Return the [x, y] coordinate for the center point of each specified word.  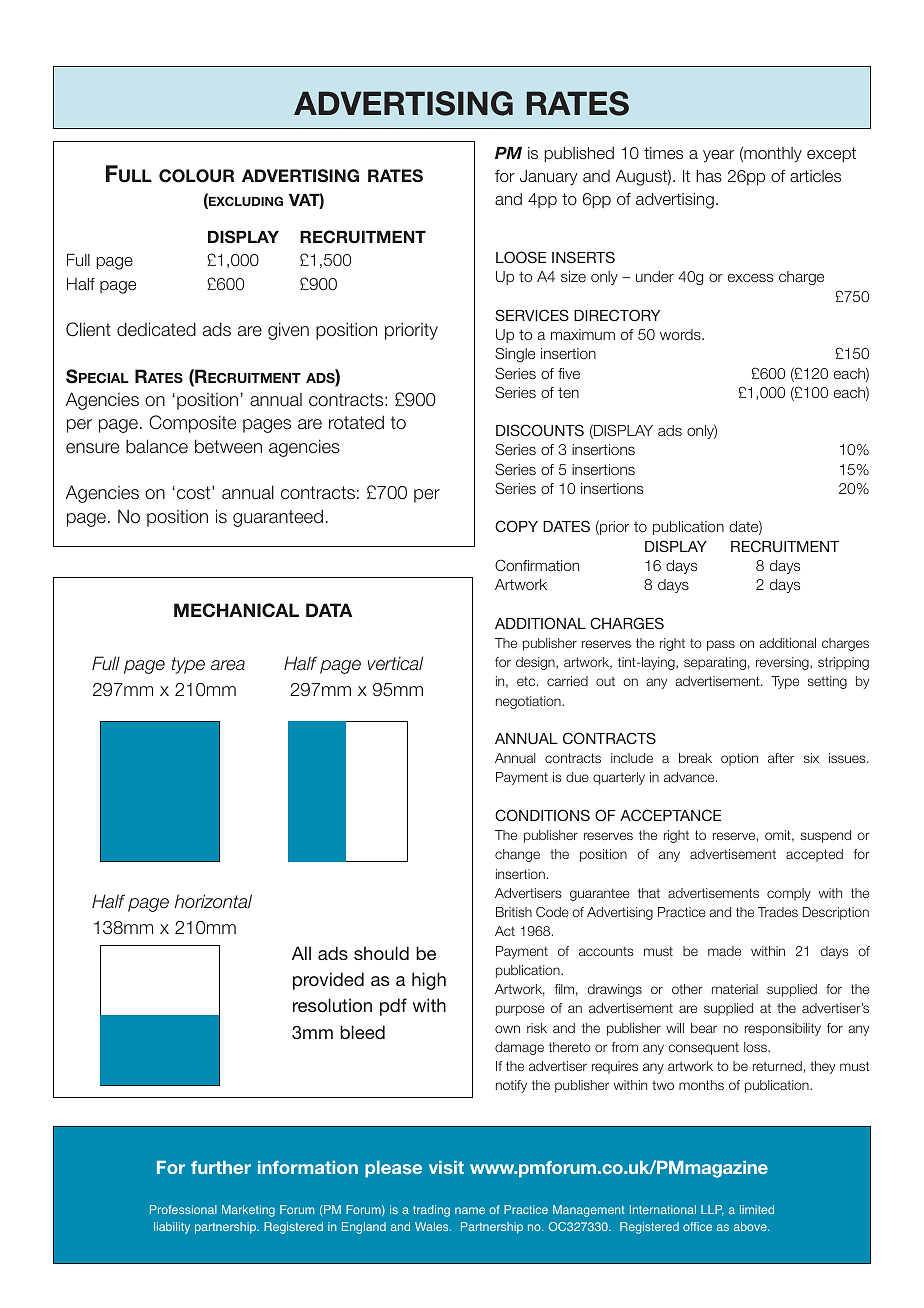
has [709, 176]
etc [527, 681]
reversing [783, 663]
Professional [183, 1209]
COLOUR [196, 176]
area [228, 665]
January [548, 178]
